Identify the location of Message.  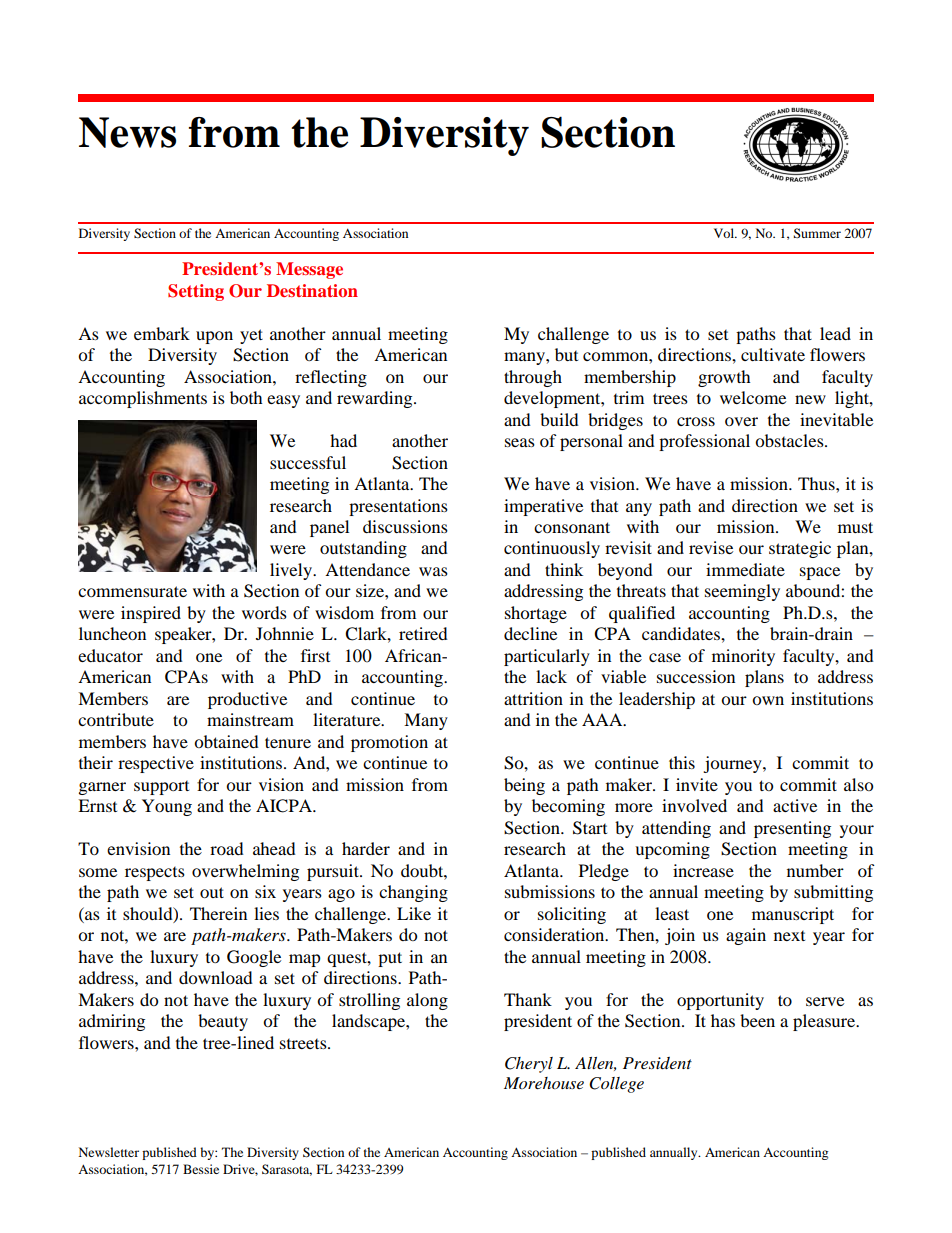
(309, 270).
